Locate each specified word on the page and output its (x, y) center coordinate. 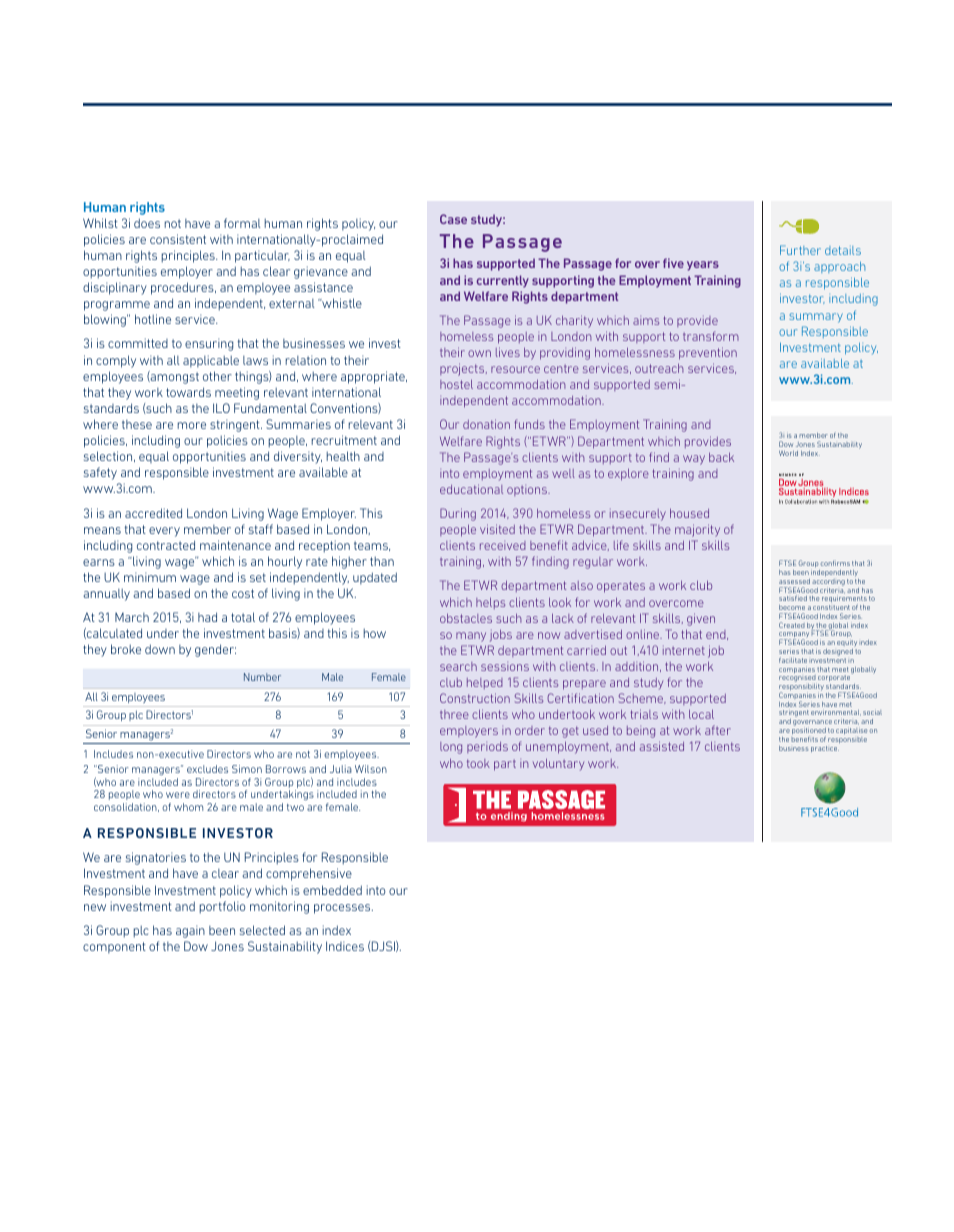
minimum (150, 577)
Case (453, 219)
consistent (178, 239)
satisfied (793, 598)
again (190, 931)
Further (800, 250)
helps (490, 603)
